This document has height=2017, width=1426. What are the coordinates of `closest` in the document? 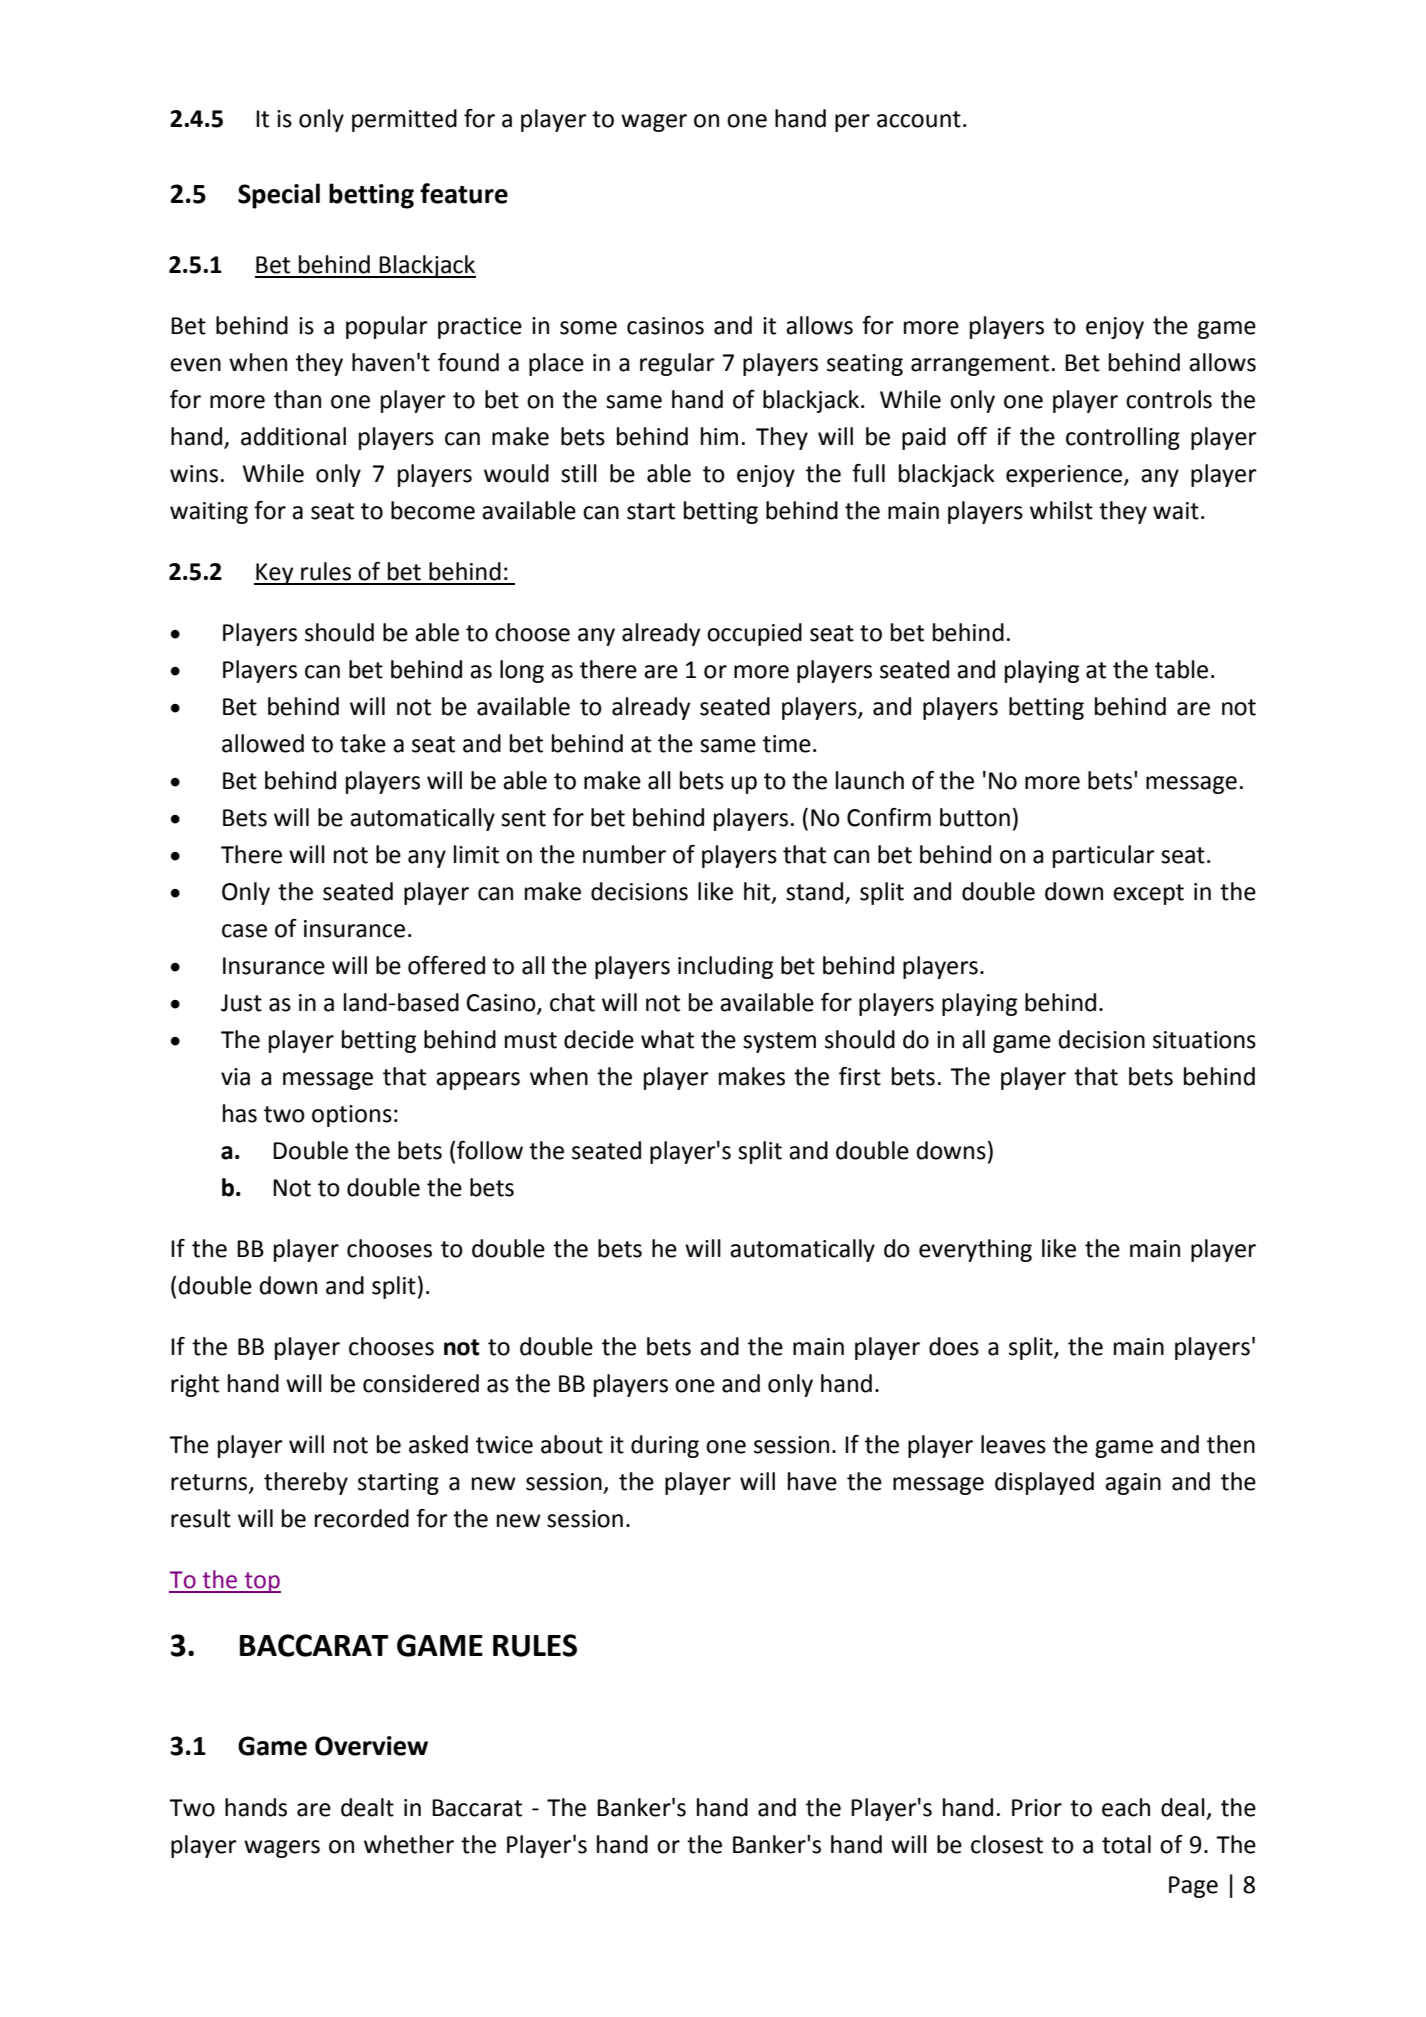 It's located at (1007, 1844).
